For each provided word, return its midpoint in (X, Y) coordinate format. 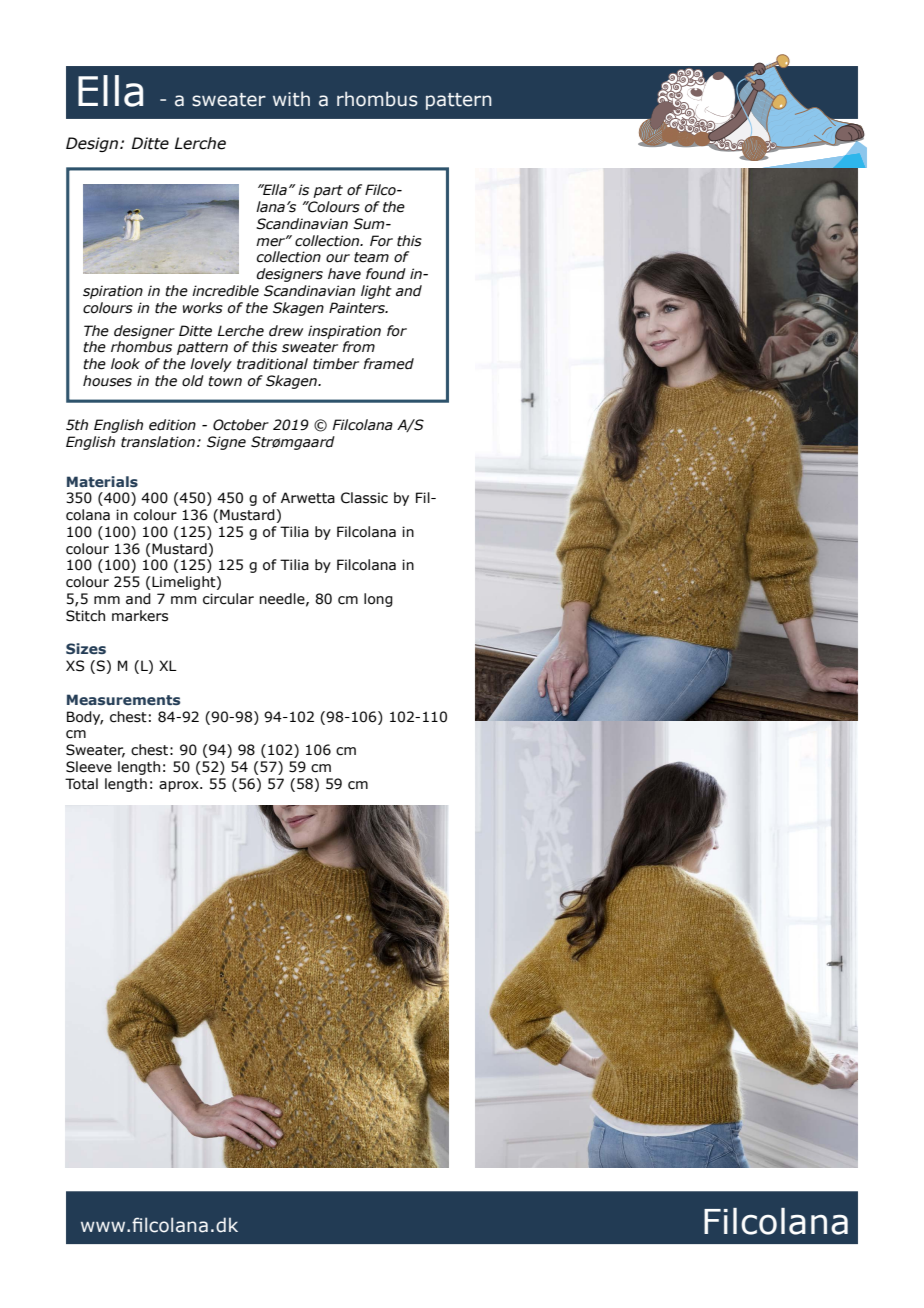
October (241, 425)
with (291, 99)
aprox (180, 786)
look (125, 364)
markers (140, 616)
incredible (225, 291)
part (328, 191)
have (344, 274)
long (378, 600)
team (371, 257)
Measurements (123, 699)
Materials (102, 481)
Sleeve (89, 767)
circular (228, 599)
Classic (364, 498)
